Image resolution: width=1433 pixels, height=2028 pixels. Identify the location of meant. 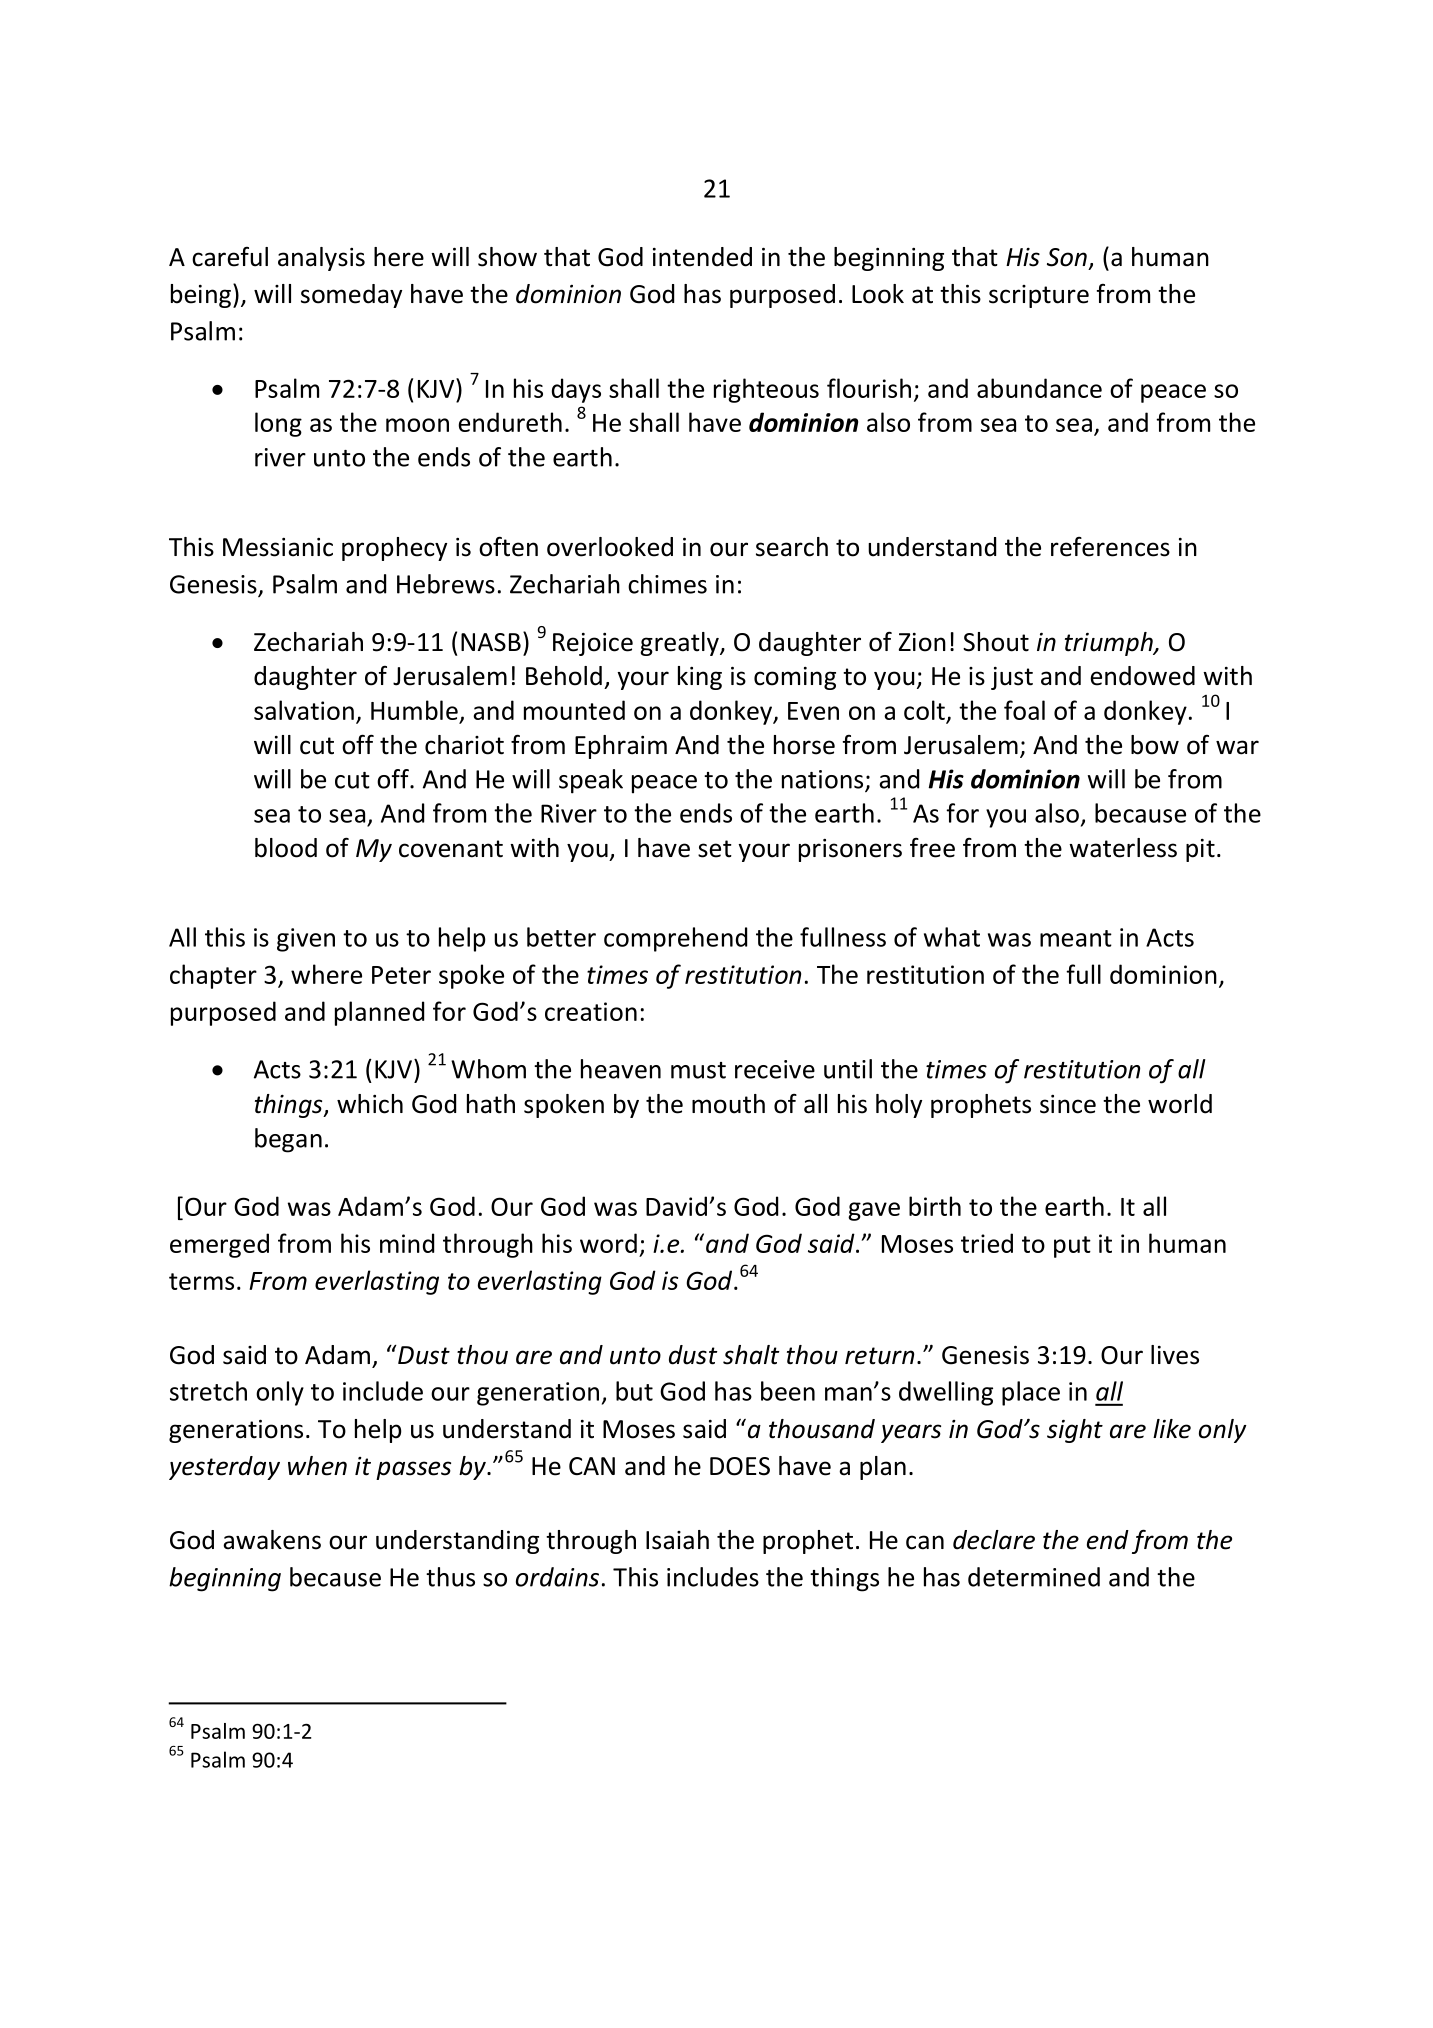
(1076, 938).
